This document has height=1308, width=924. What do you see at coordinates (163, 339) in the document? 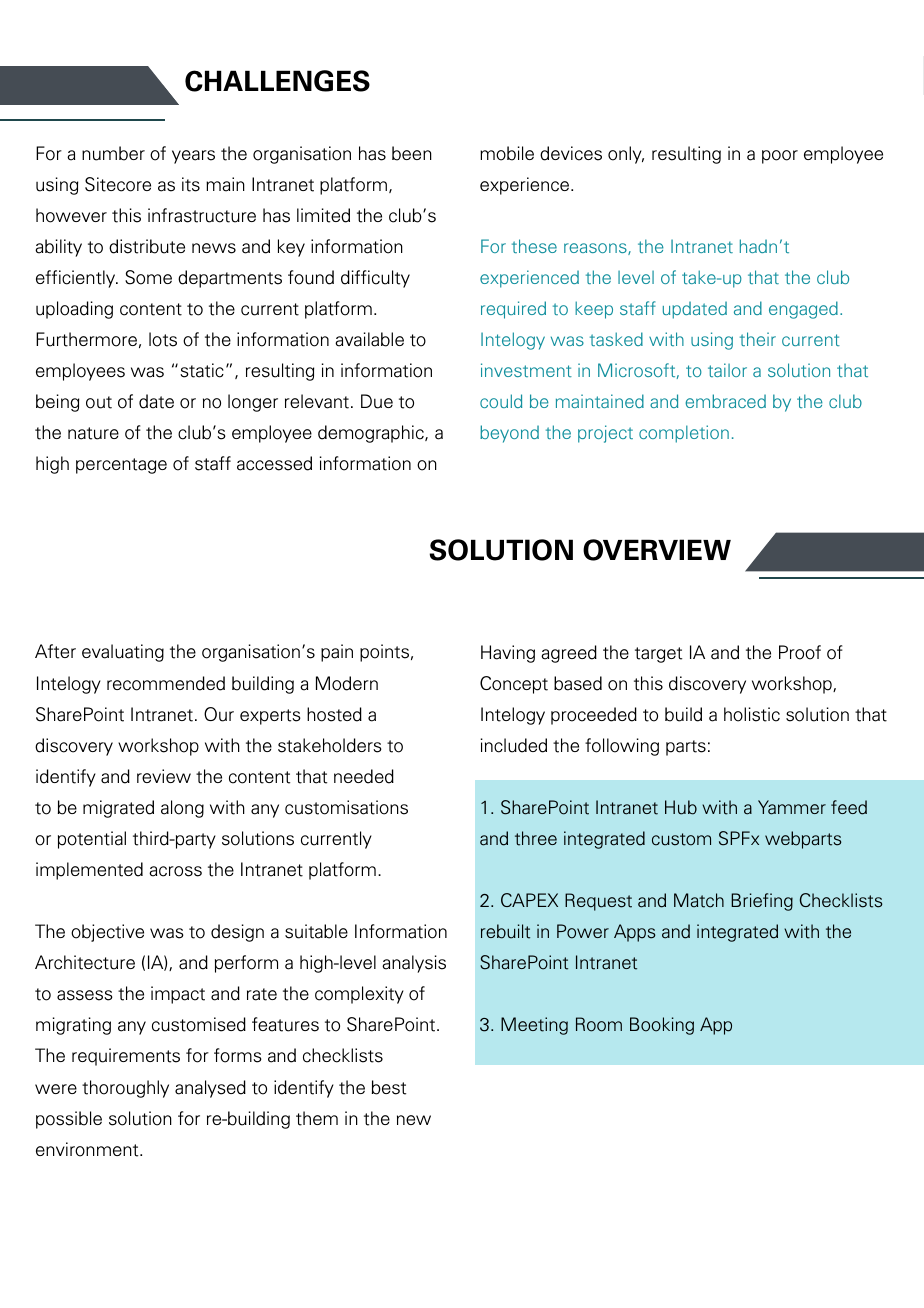
I see `lots` at bounding box center [163, 339].
